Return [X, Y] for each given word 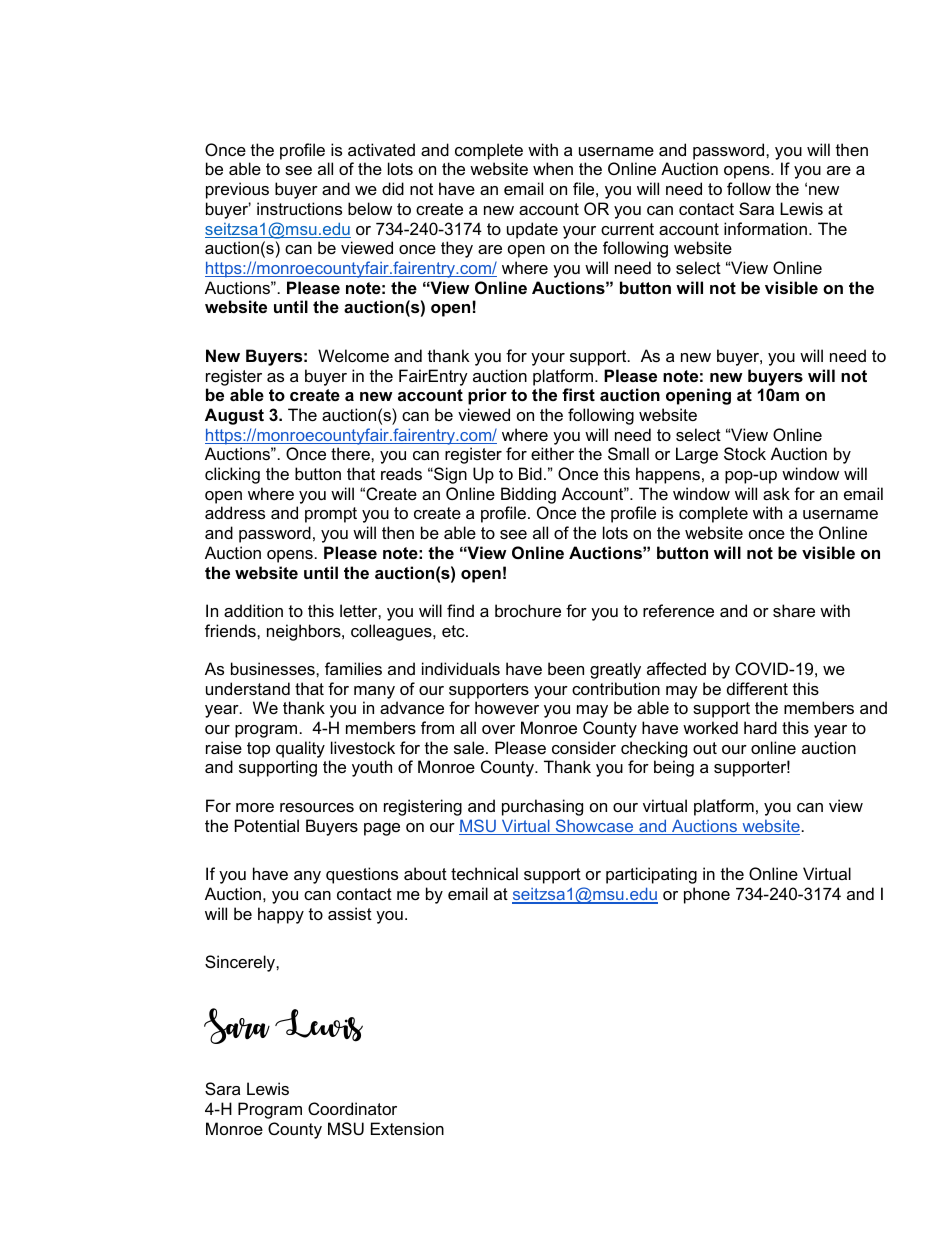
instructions [299, 208]
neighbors [305, 632]
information [767, 228]
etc [454, 631]
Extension [407, 1128]
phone [707, 895]
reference [678, 610]
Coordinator [352, 1108]
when [553, 168]
